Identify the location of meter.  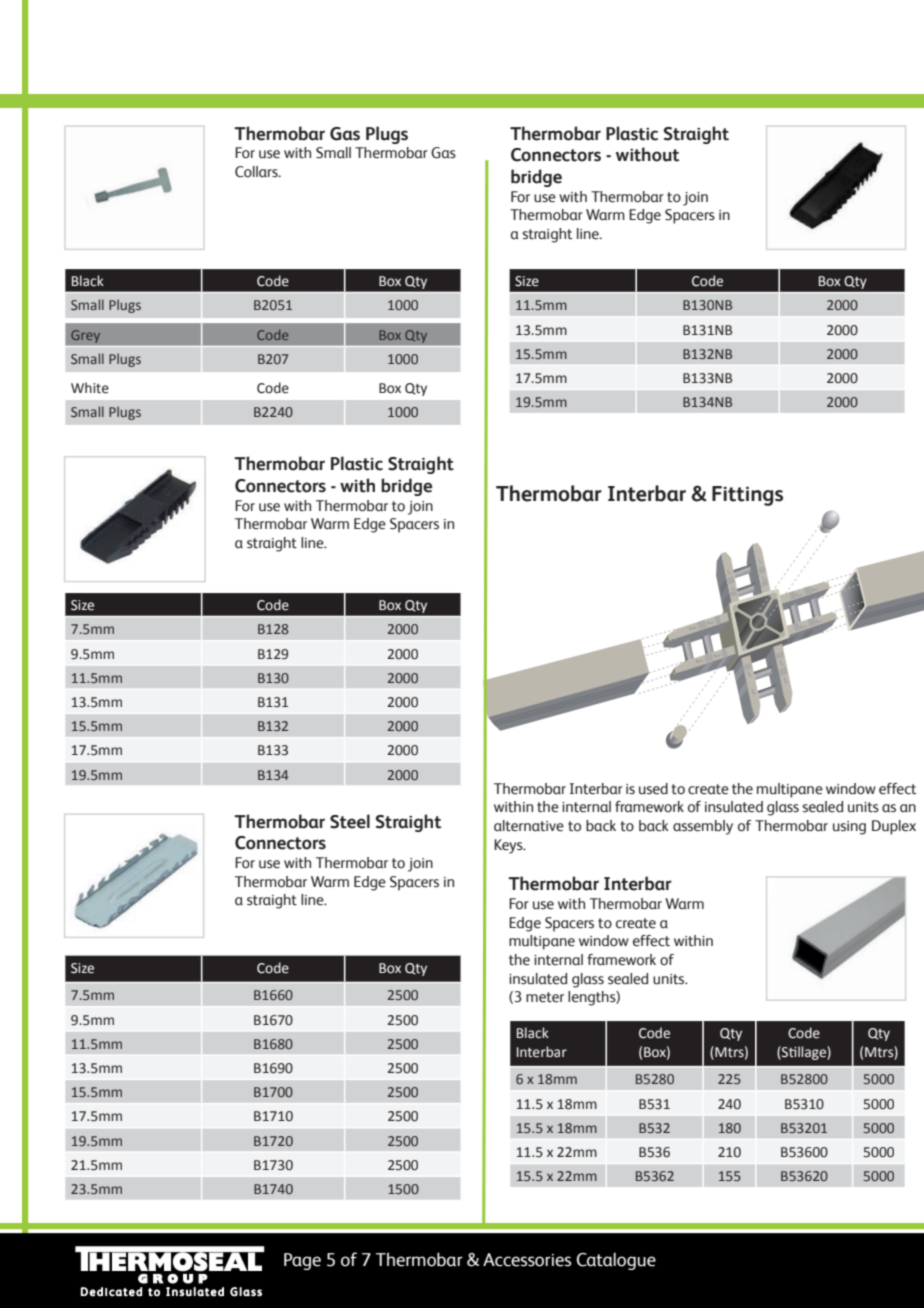
(545, 997).
